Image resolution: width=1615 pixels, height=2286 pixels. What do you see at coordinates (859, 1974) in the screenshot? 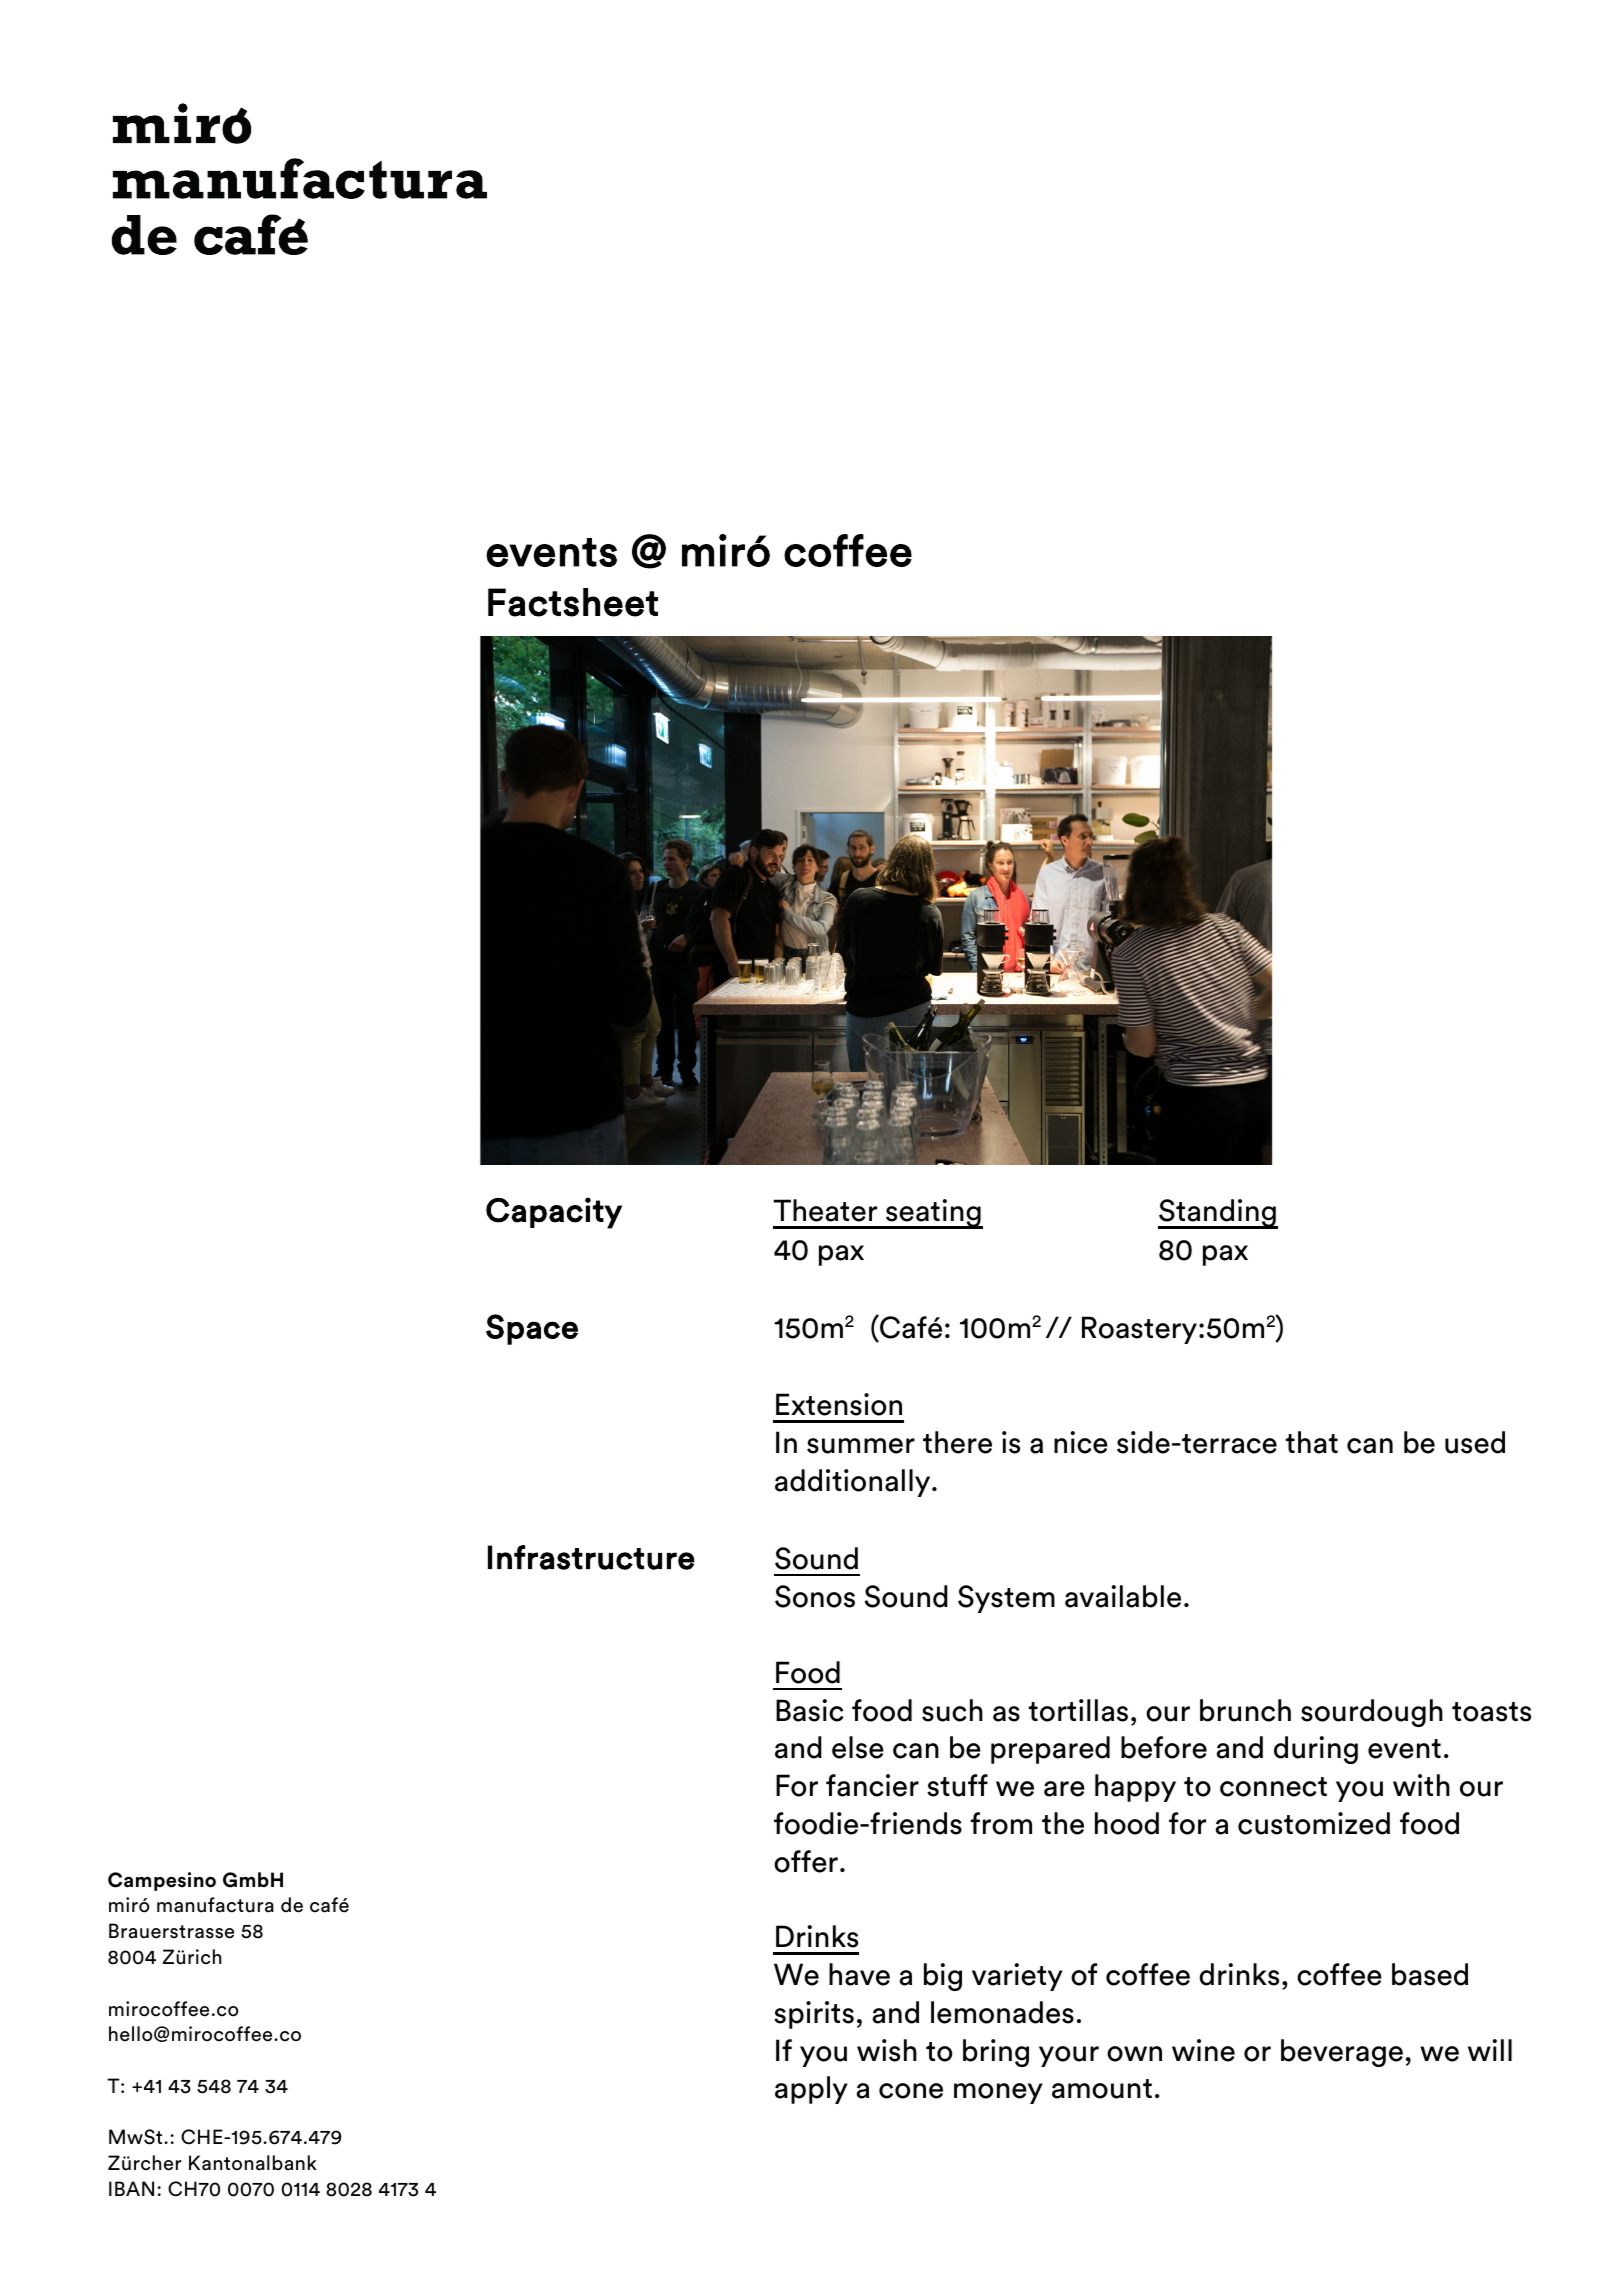
I see `have` at bounding box center [859, 1974].
